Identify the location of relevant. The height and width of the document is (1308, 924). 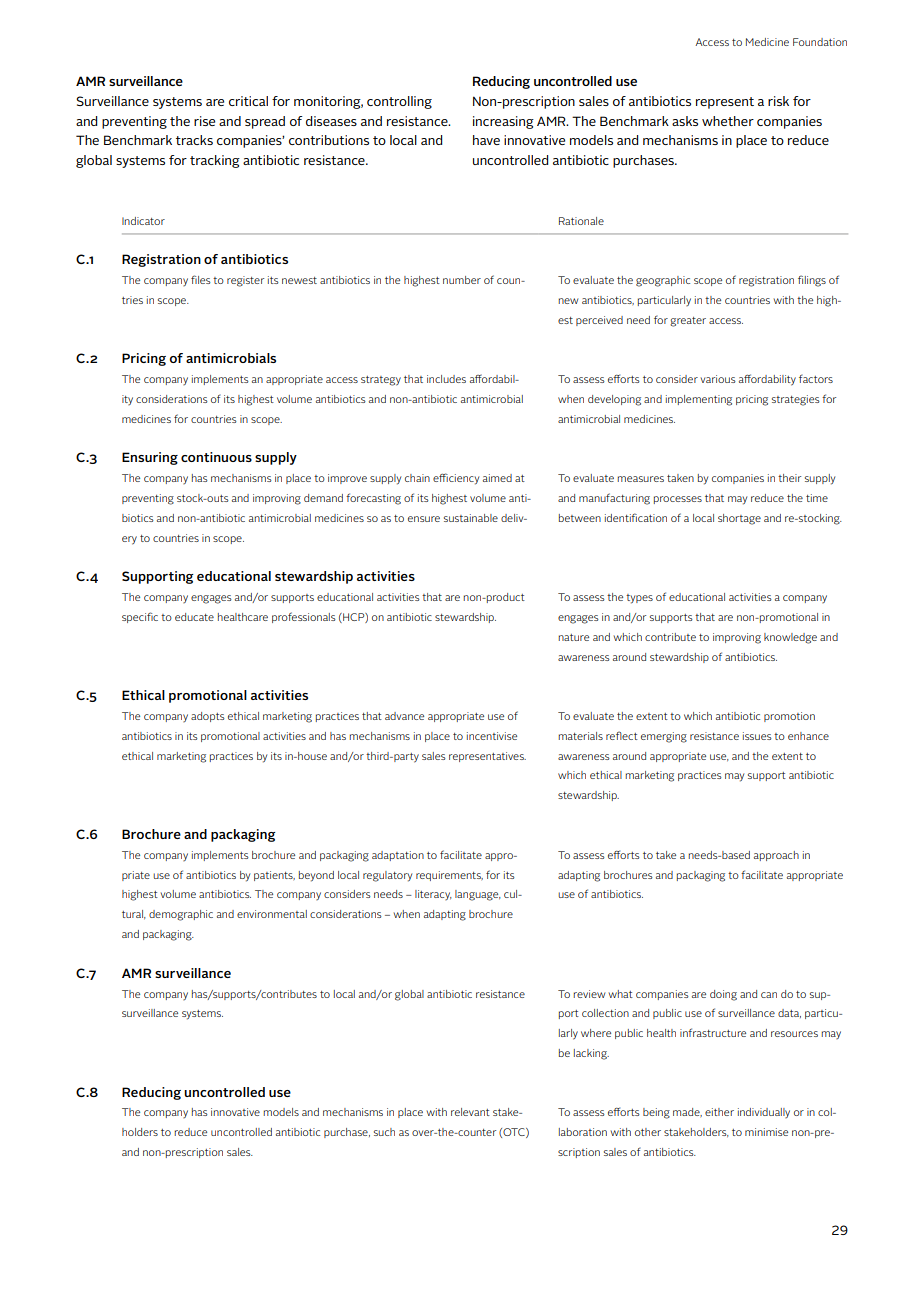
(470, 1112).
